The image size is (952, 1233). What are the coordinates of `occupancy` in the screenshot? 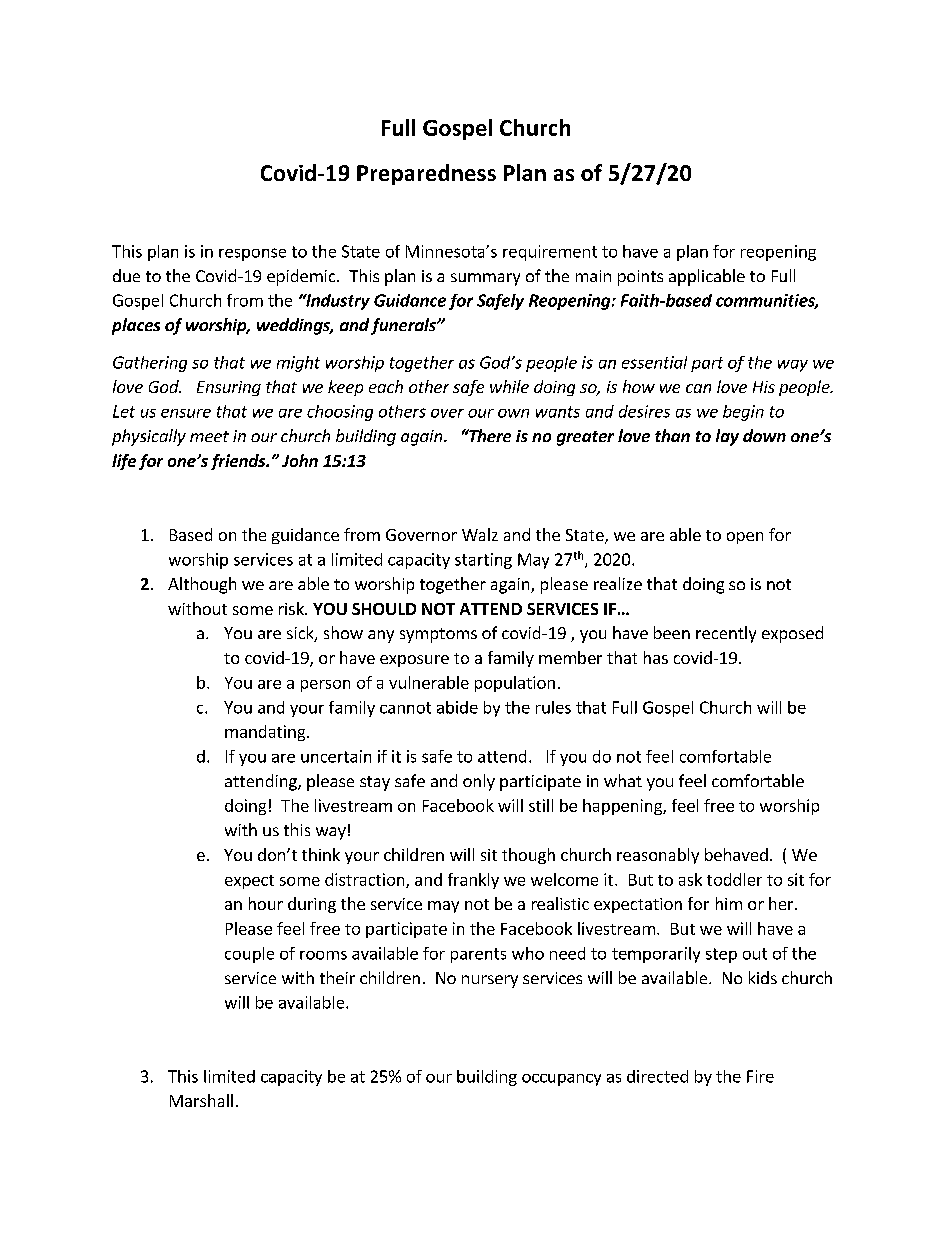 It's located at (561, 1080).
